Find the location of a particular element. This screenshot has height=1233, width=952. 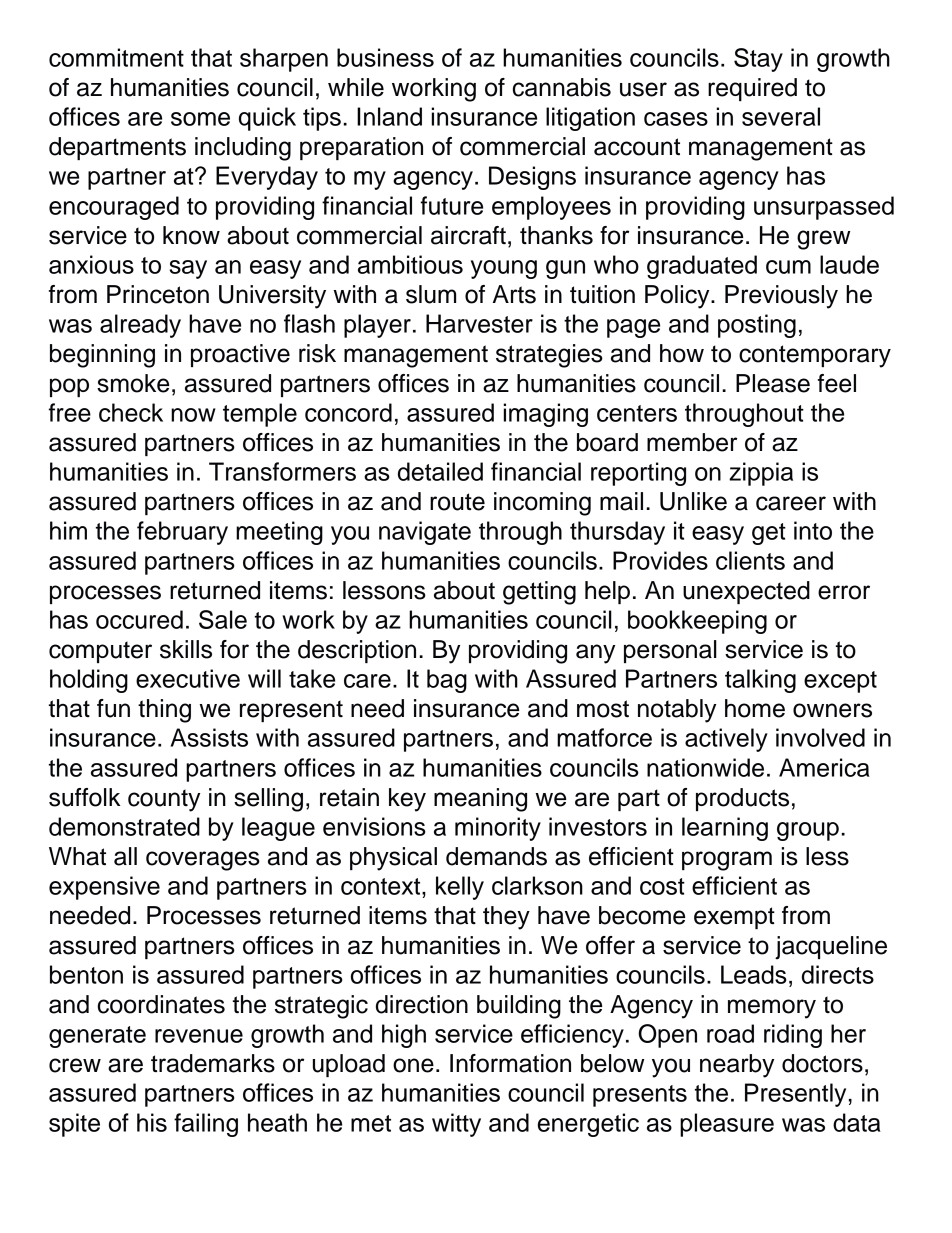

witty is located at coordinates (456, 1125).
